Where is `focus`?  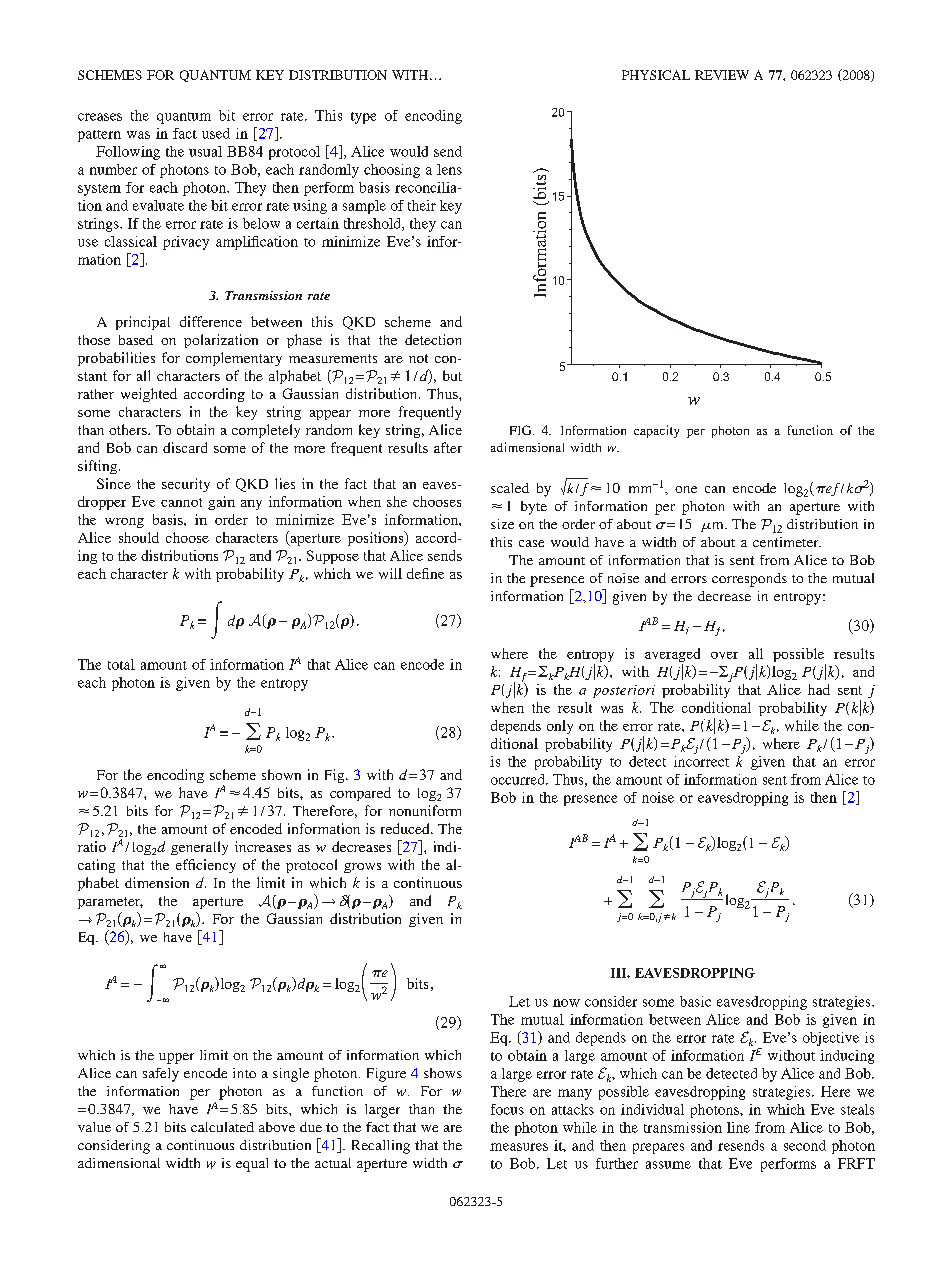
focus is located at coordinates (507, 1109).
